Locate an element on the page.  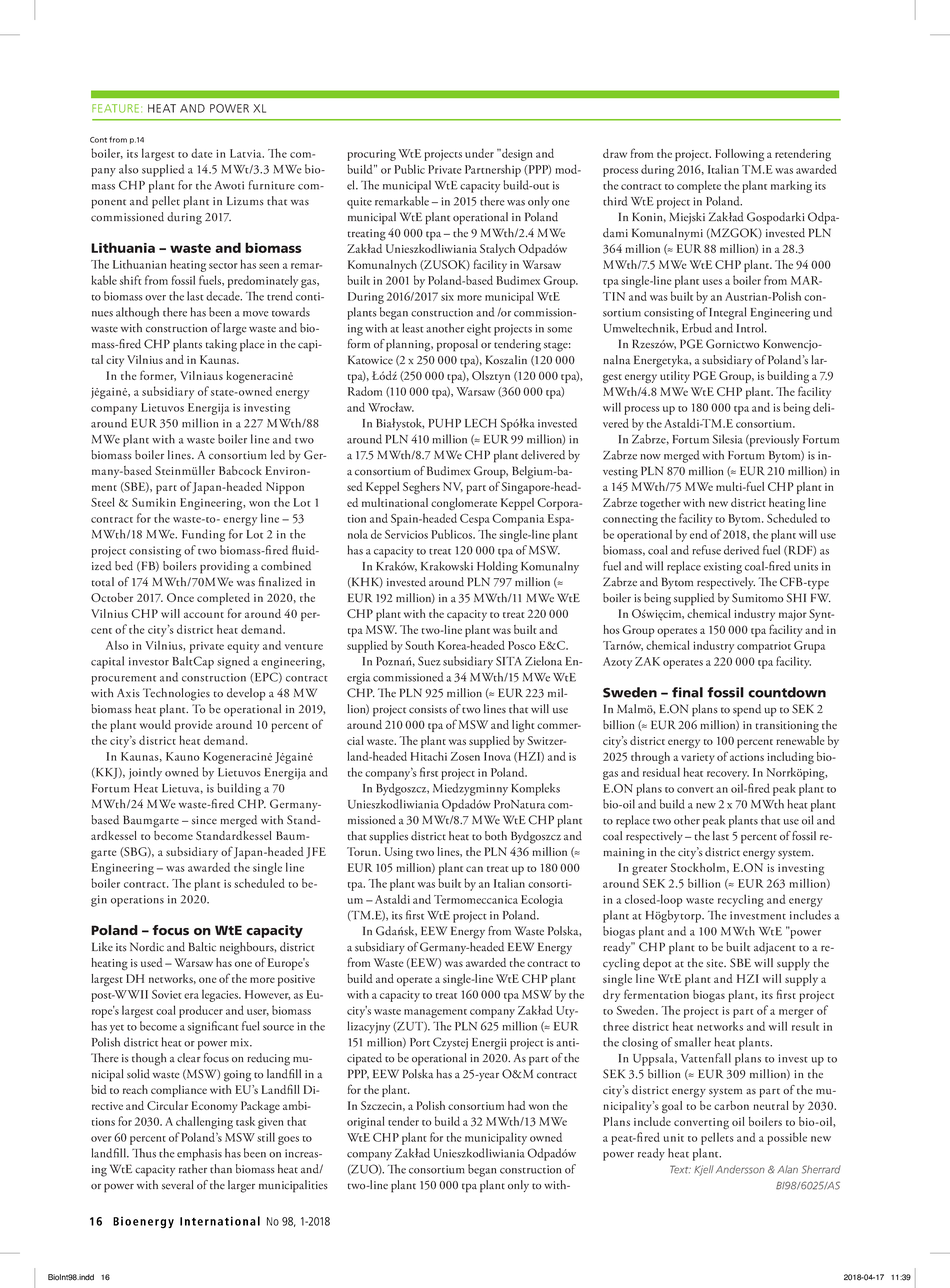
Suez is located at coordinates (429, 661).
